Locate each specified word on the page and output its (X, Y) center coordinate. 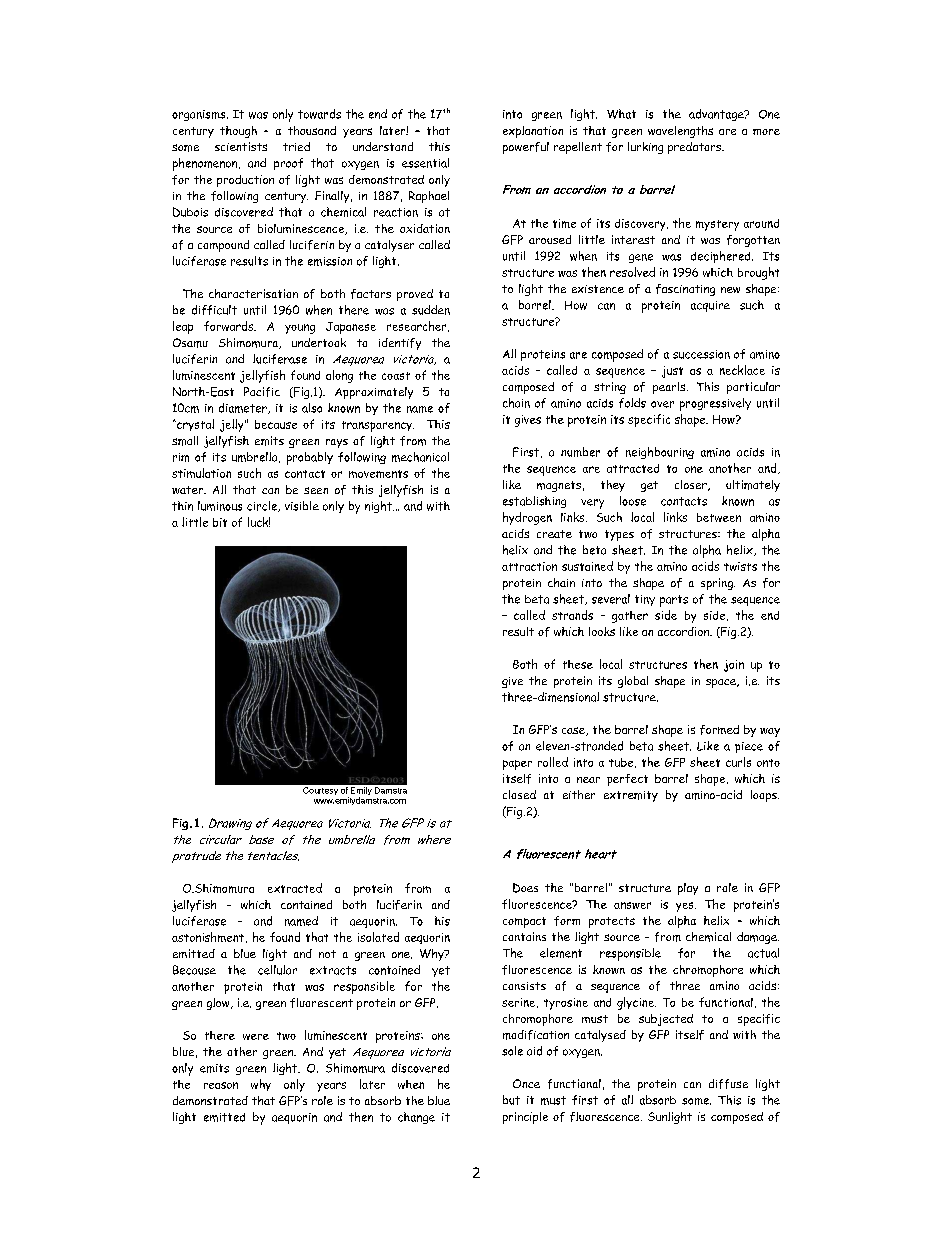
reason (221, 1085)
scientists (241, 146)
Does (525, 888)
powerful (526, 148)
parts (674, 601)
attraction (529, 566)
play (688, 889)
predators (696, 148)
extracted (295, 888)
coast (396, 376)
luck (259, 522)
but (511, 1100)
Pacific (262, 392)
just (672, 372)
